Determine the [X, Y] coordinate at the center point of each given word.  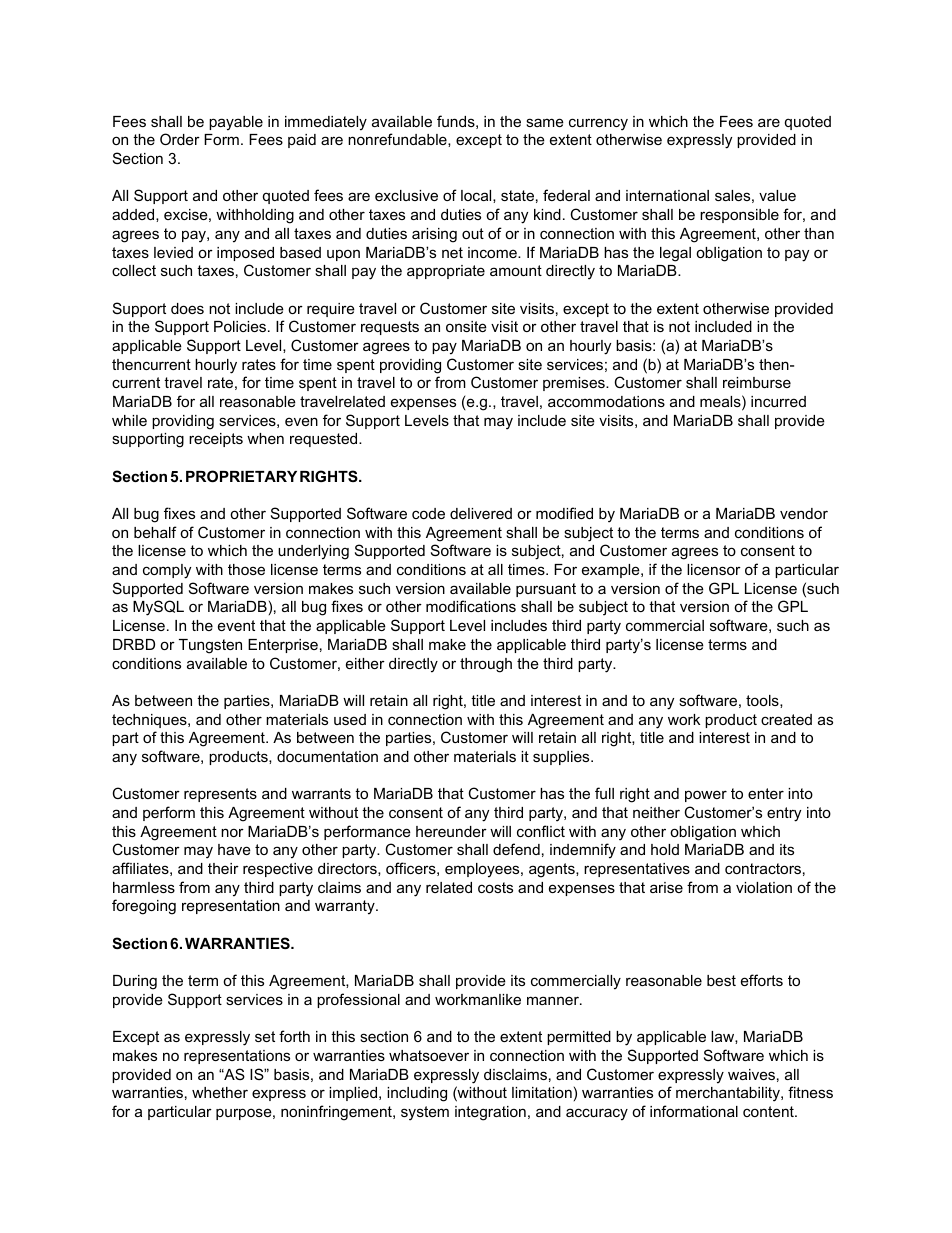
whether [220, 1092]
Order [180, 139]
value [777, 195]
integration [490, 1113]
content [769, 1111]
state [517, 195]
